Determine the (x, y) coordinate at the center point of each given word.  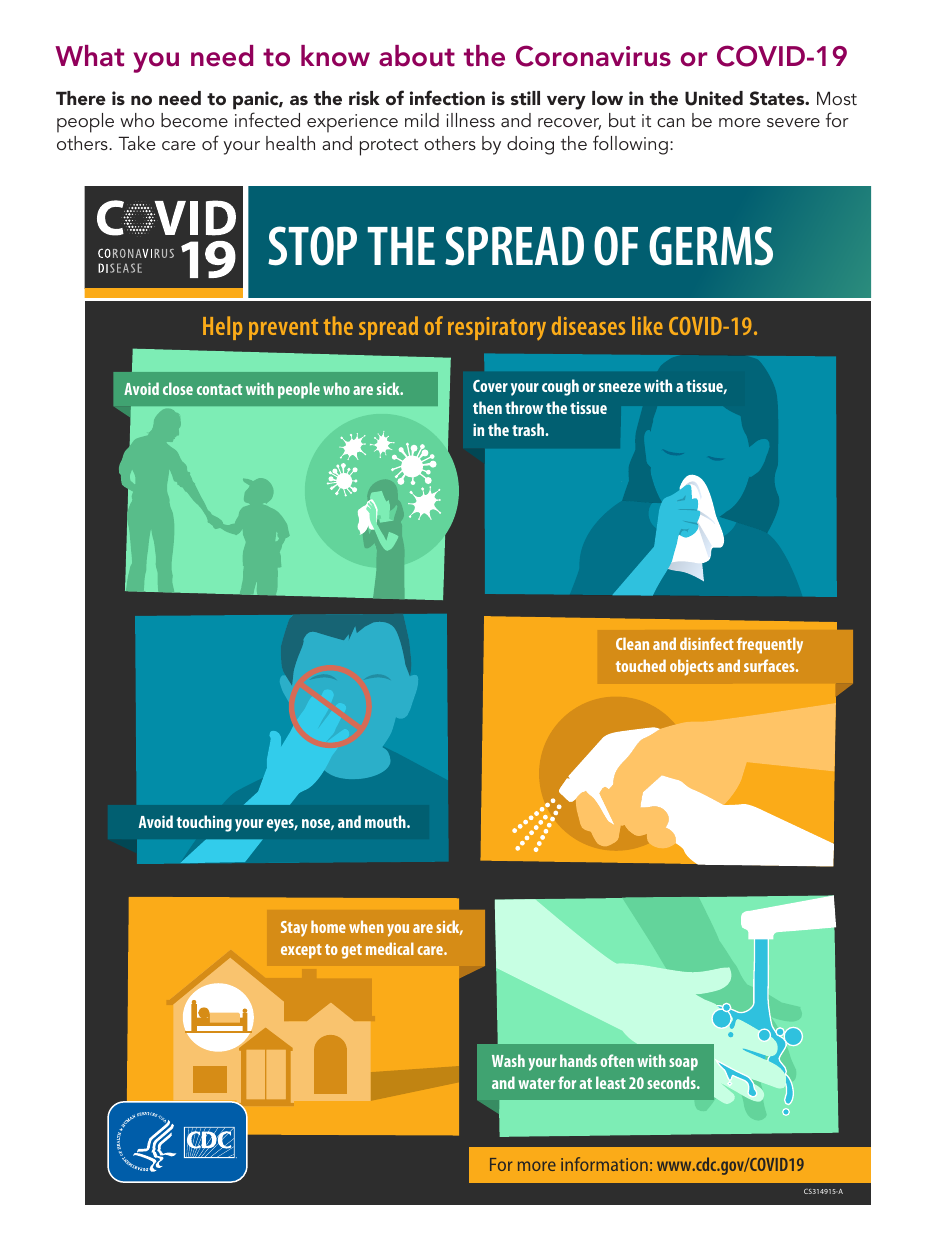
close (178, 388)
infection (447, 97)
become (194, 120)
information (604, 1164)
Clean (632, 643)
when (366, 926)
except (301, 951)
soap (683, 1064)
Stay (294, 929)
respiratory (497, 328)
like (647, 325)
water (536, 1083)
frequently (770, 645)
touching (204, 823)
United (714, 98)
